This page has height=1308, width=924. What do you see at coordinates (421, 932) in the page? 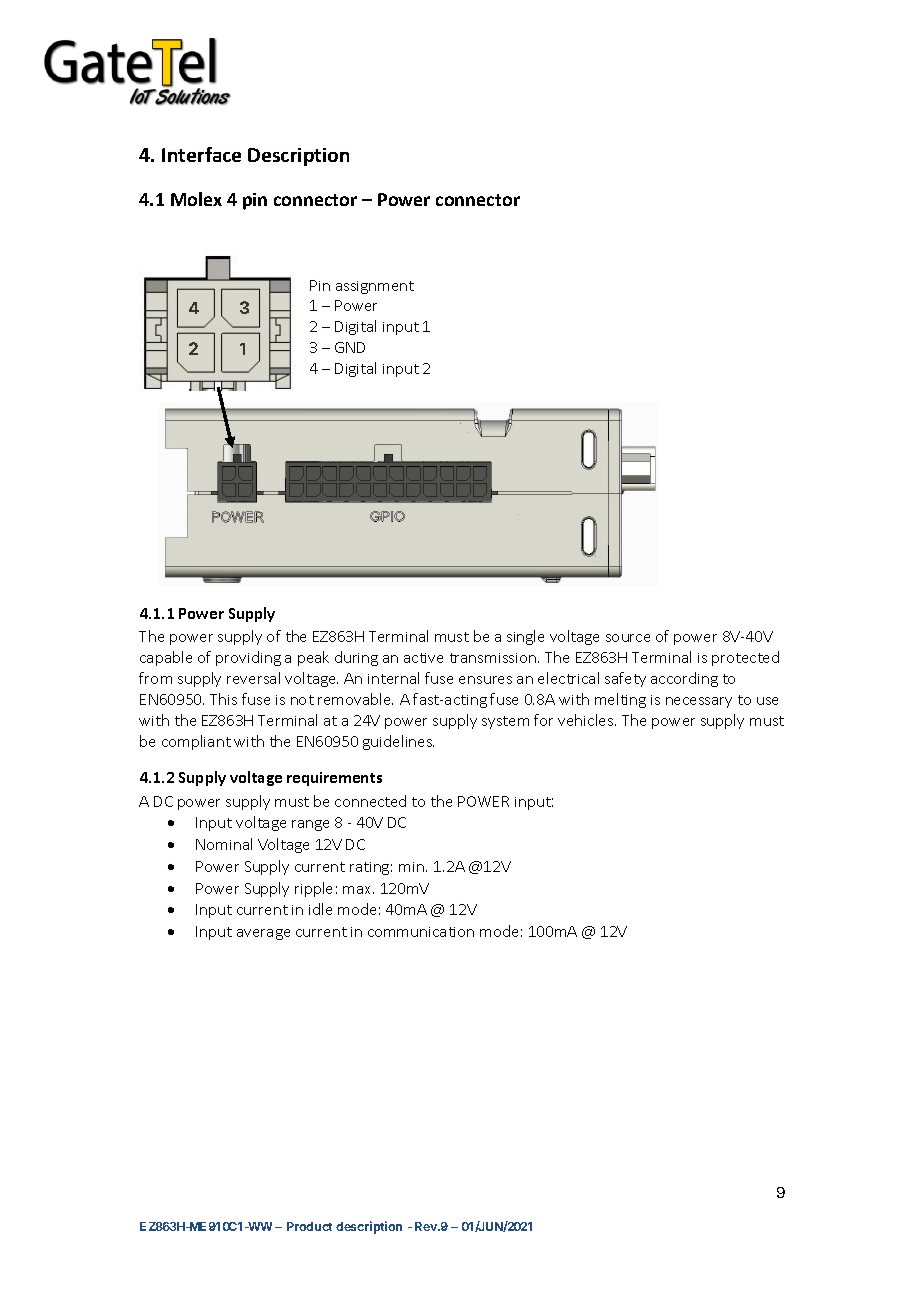
I see `communication` at bounding box center [421, 932].
